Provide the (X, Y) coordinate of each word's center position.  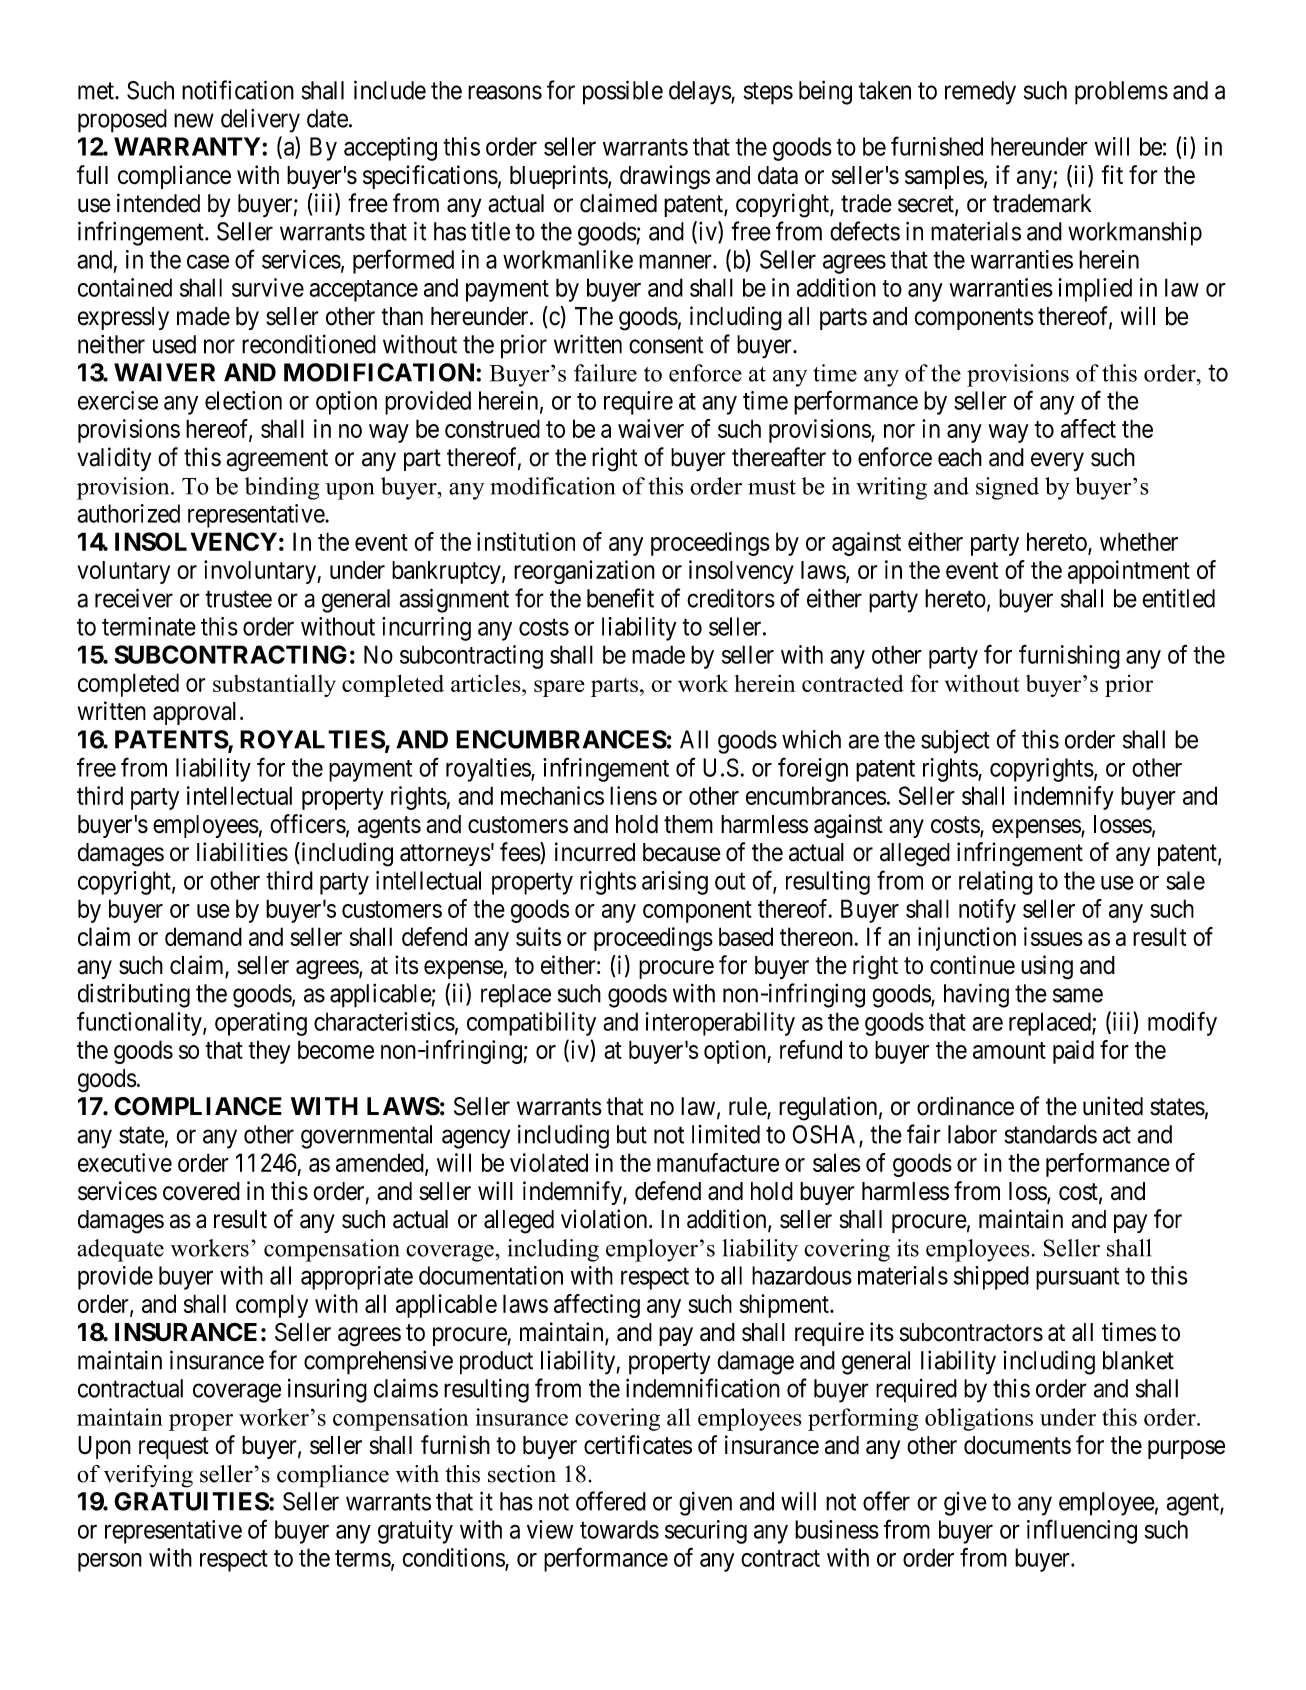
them (688, 824)
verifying (148, 1476)
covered (201, 1191)
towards (619, 1529)
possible (623, 92)
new (194, 120)
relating (996, 883)
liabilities (242, 852)
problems (1121, 93)
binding (282, 488)
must (772, 487)
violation (605, 1219)
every (1057, 461)
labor (972, 1134)
